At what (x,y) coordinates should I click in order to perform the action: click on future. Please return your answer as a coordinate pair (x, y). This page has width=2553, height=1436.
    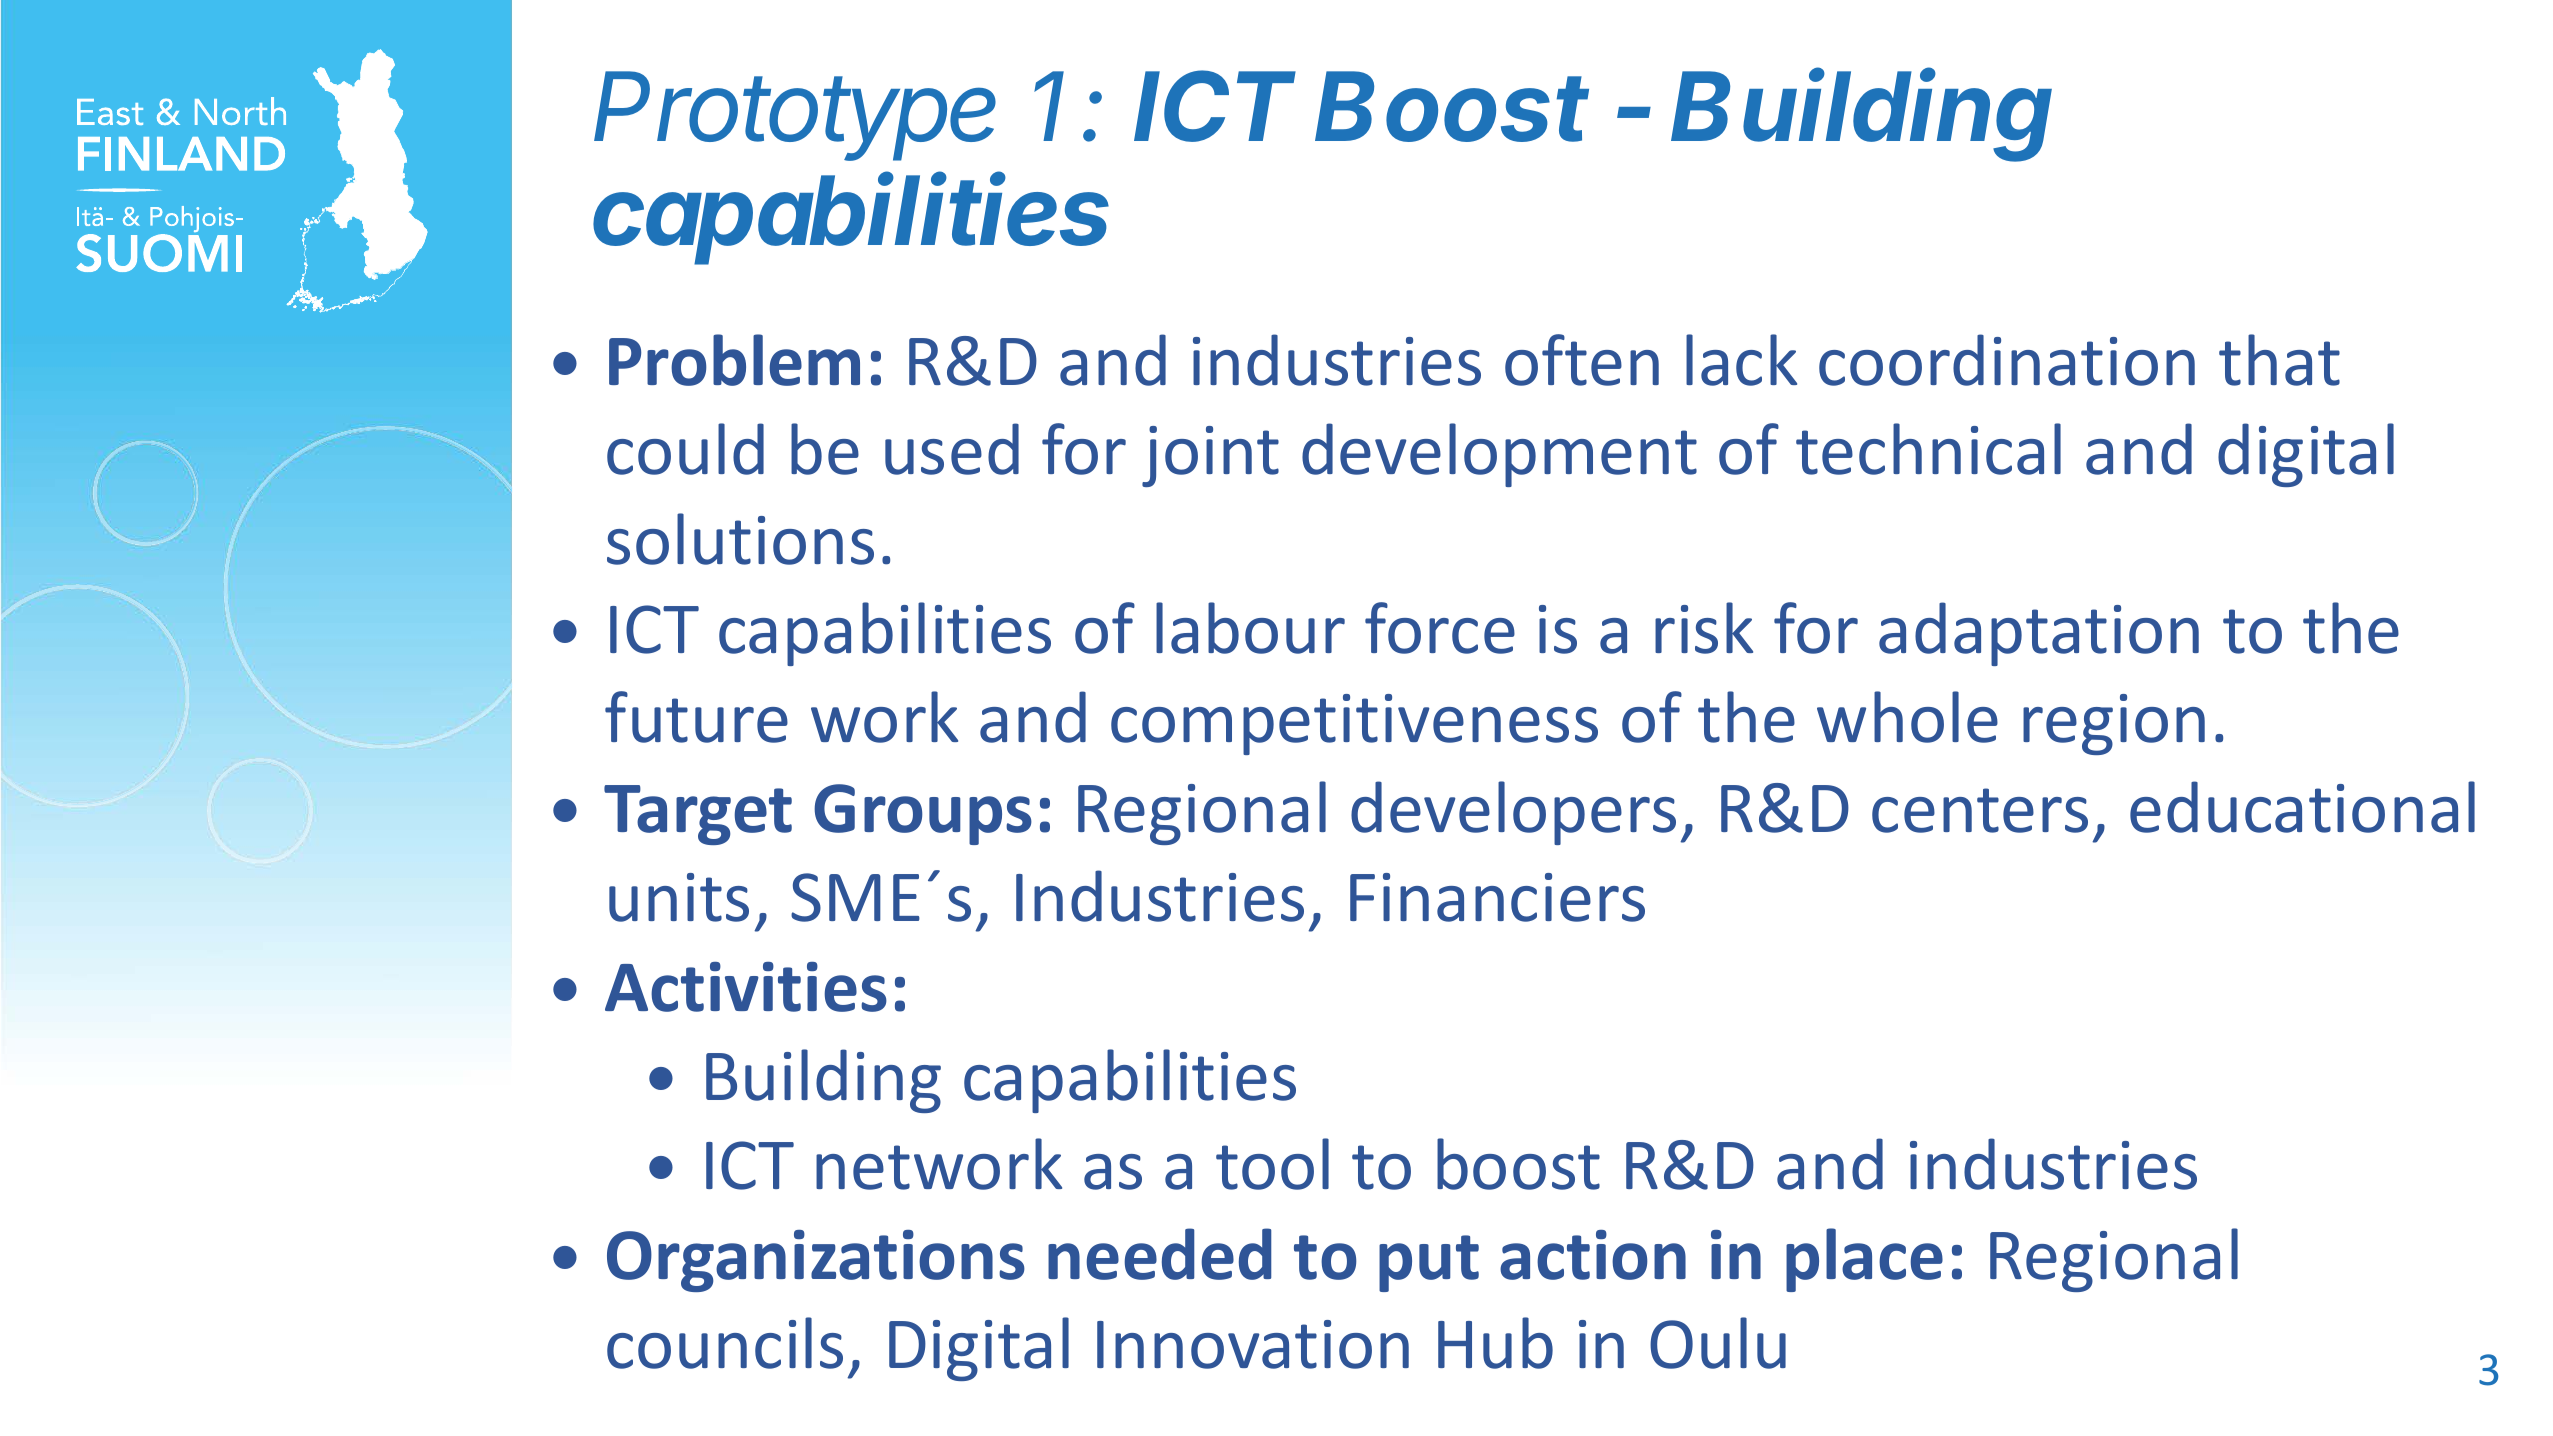
    Looking at the image, I should click on (696, 717).
